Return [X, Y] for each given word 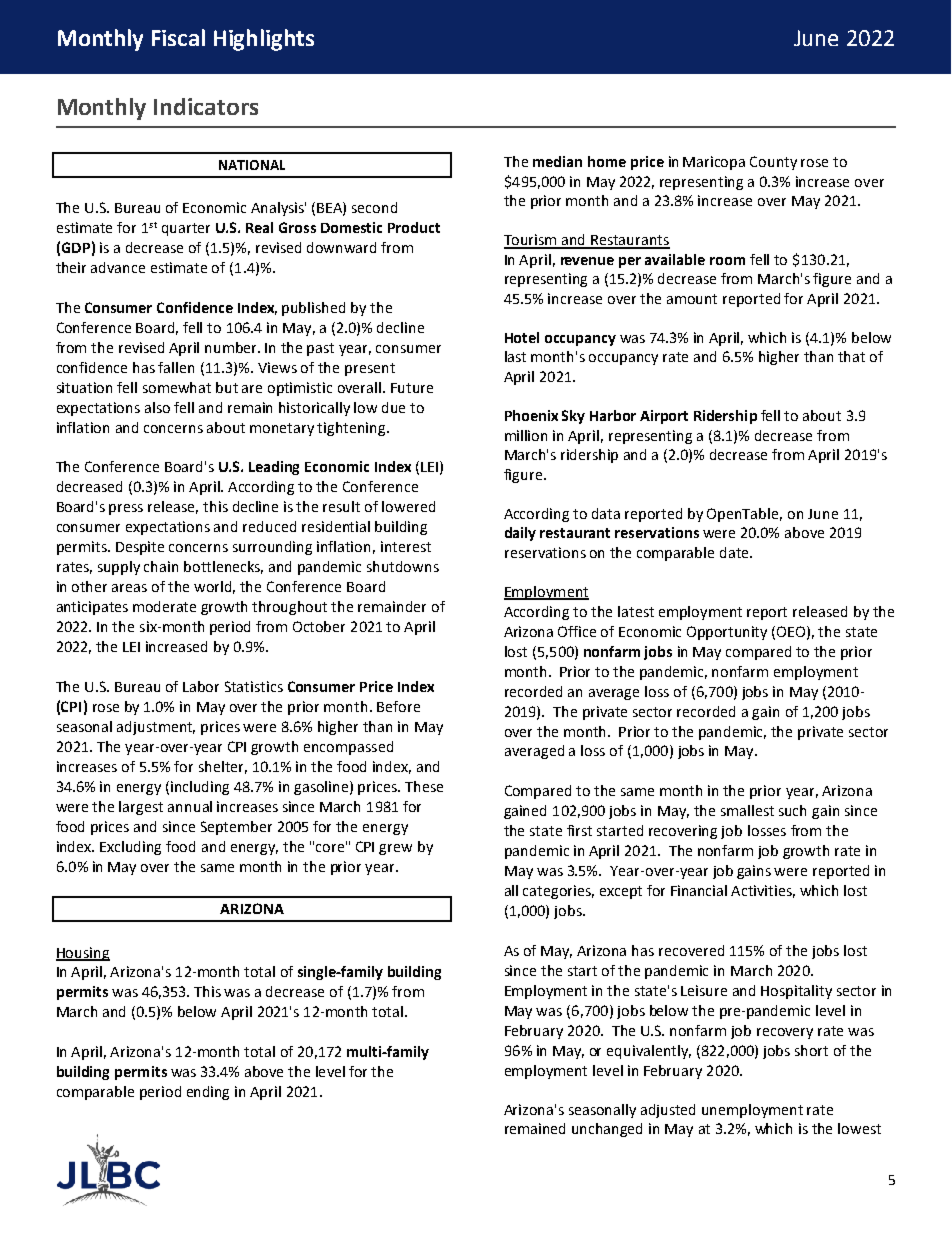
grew [395, 849]
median [557, 161]
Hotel [522, 337]
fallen [176, 367]
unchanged [607, 1130]
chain [161, 566]
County [773, 163]
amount [692, 299]
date [735, 552]
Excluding [130, 848]
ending [208, 1093]
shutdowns [403, 566]
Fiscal [178, 37]
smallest [747, 810]
